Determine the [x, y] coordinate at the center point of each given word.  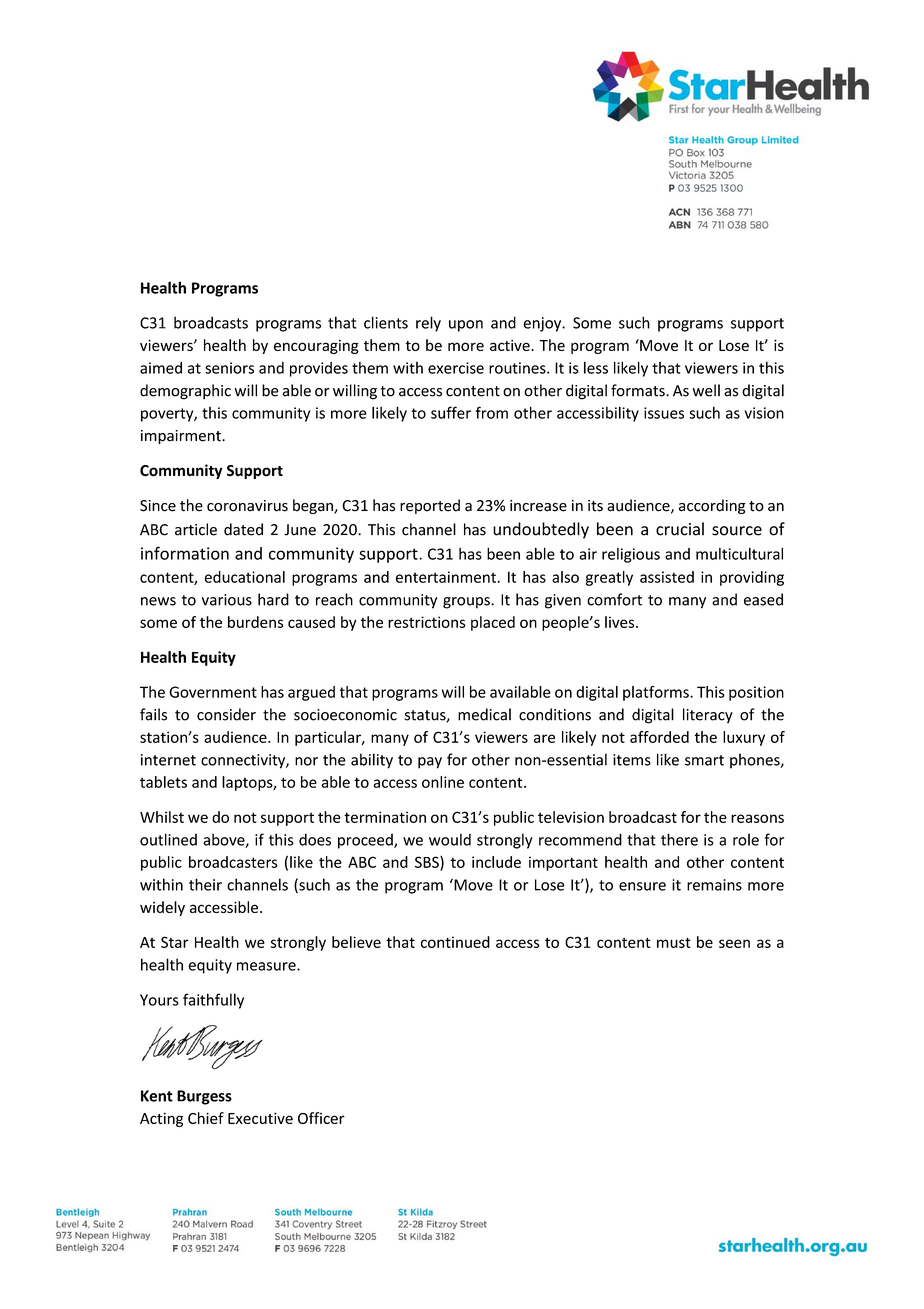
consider [226, 714]
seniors [229, 368]
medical [484, 714]
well [706, 390]
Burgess [204, 1097]
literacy [708, 716]
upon [466, 326]
